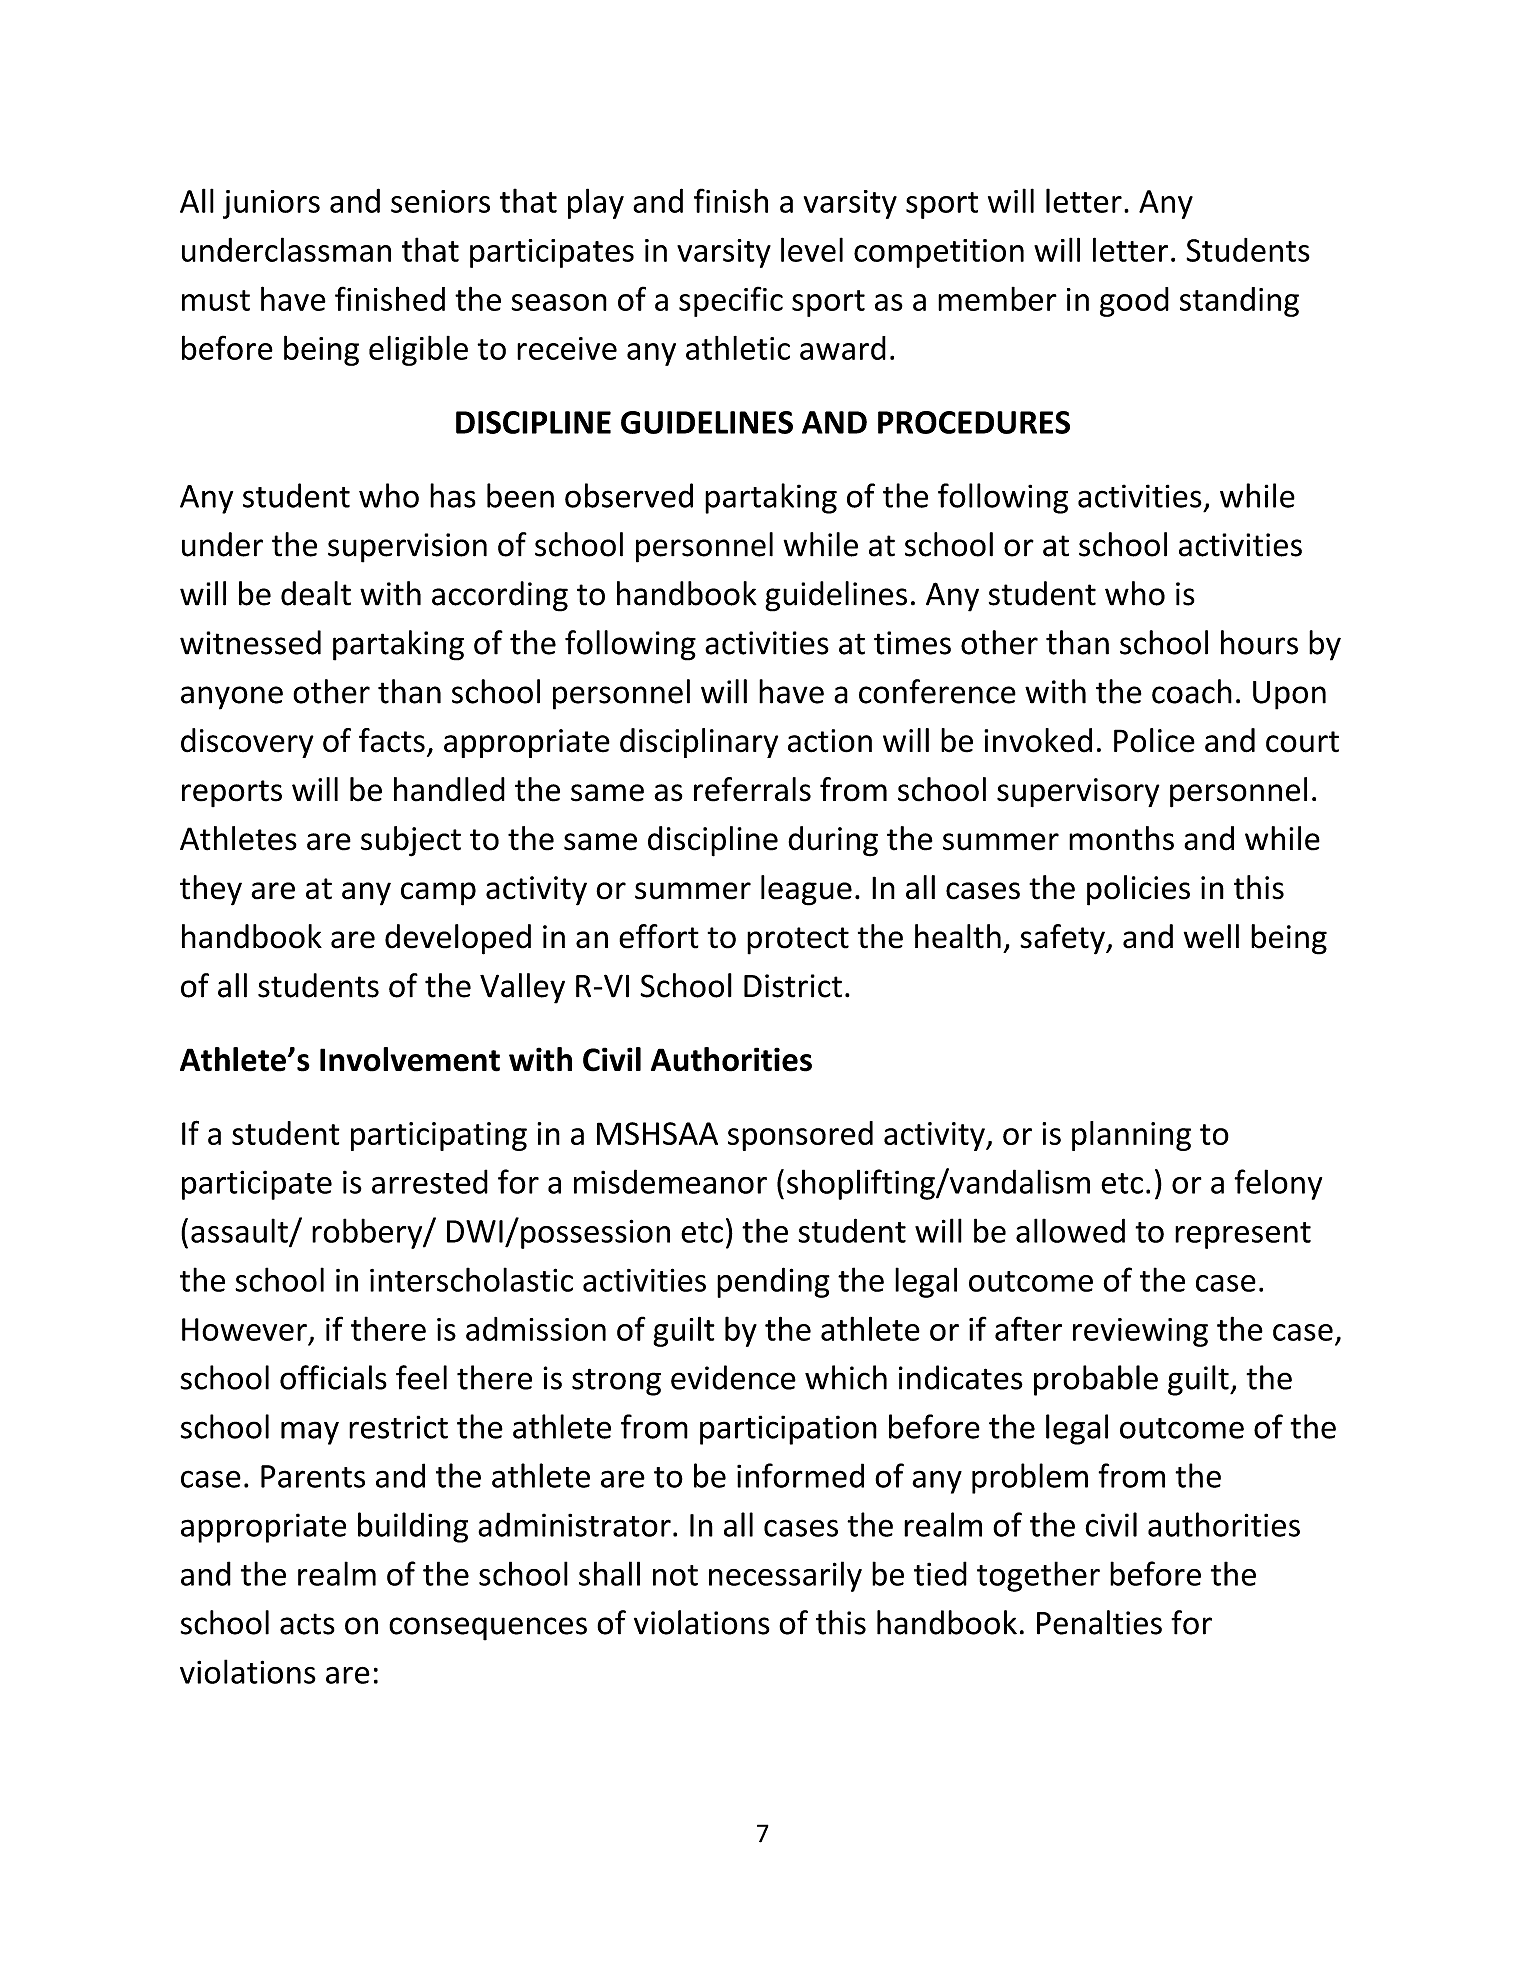  I want to click on building, so click(413, 1527).
